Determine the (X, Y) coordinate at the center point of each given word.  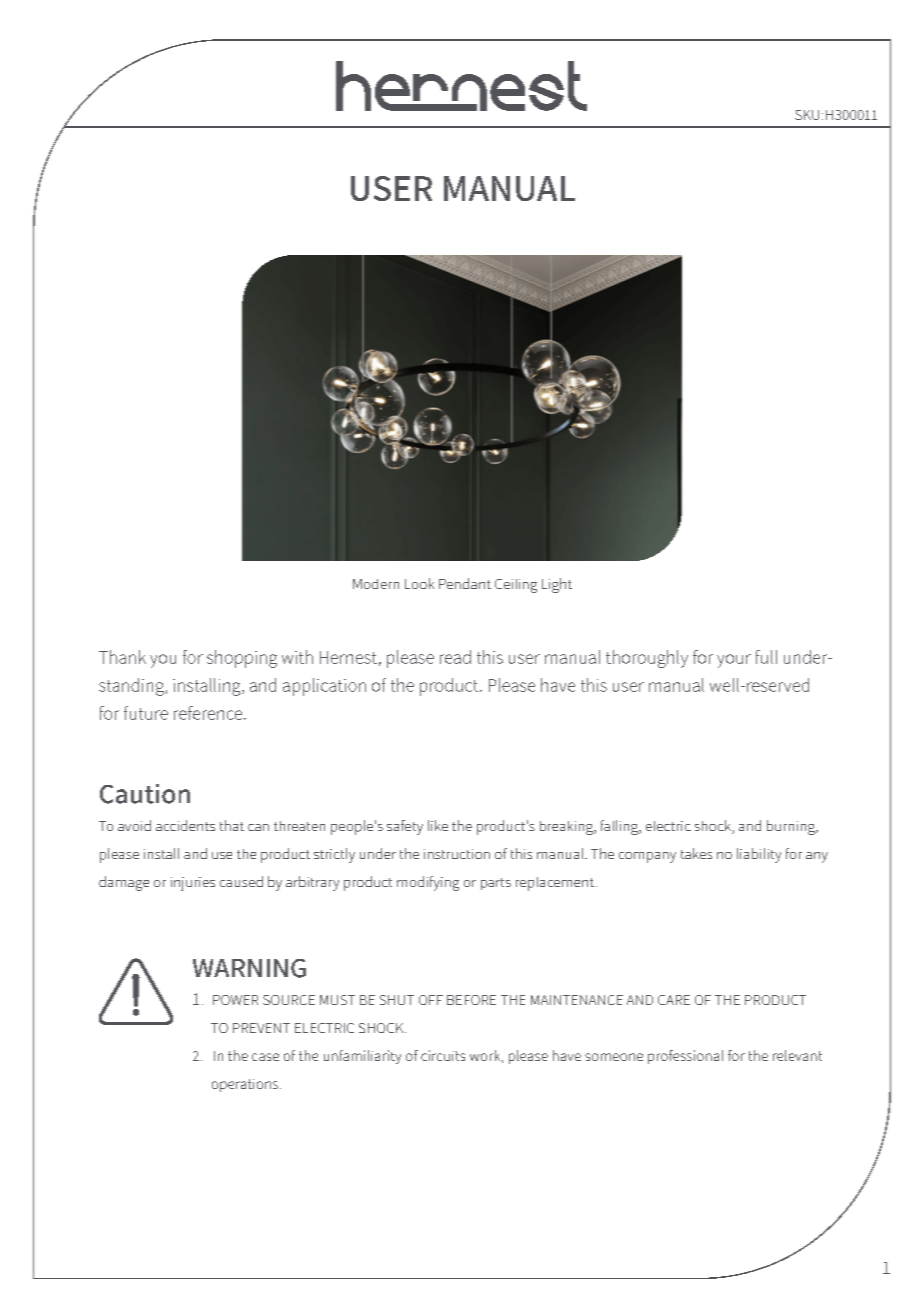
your (734, 661)
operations (246, 1085)
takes (696, 853)
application (324, 687)
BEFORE (471, 1000)
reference (209, 713)
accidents (185, 825)
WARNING (249, 968)
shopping (242, 659)
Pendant (465, 583)
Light (557, 585)
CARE (674, 1000)
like (438, 825)
